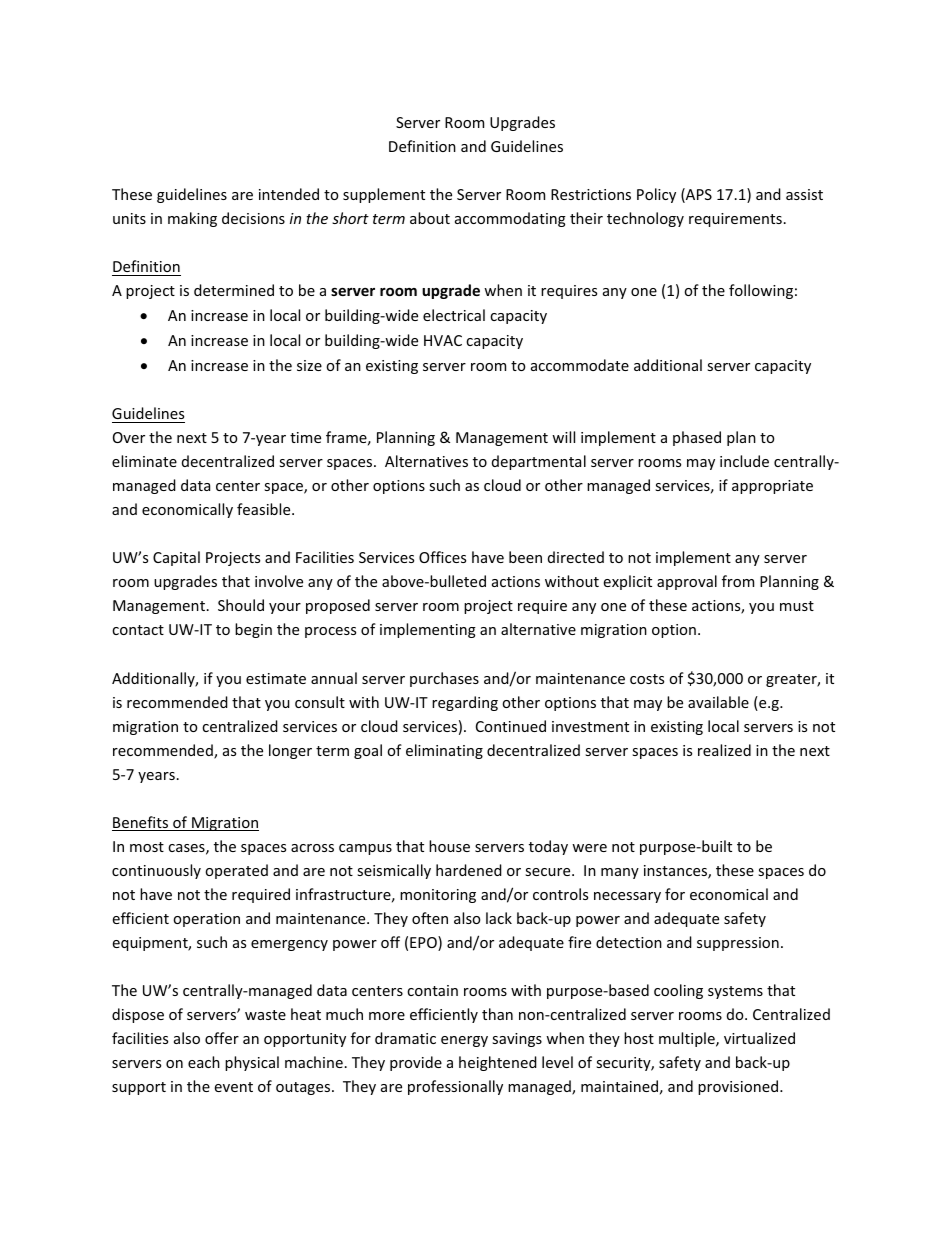 The height and width of the screenshot is (1233, 952). I want to click on must, so click(797, 606).
